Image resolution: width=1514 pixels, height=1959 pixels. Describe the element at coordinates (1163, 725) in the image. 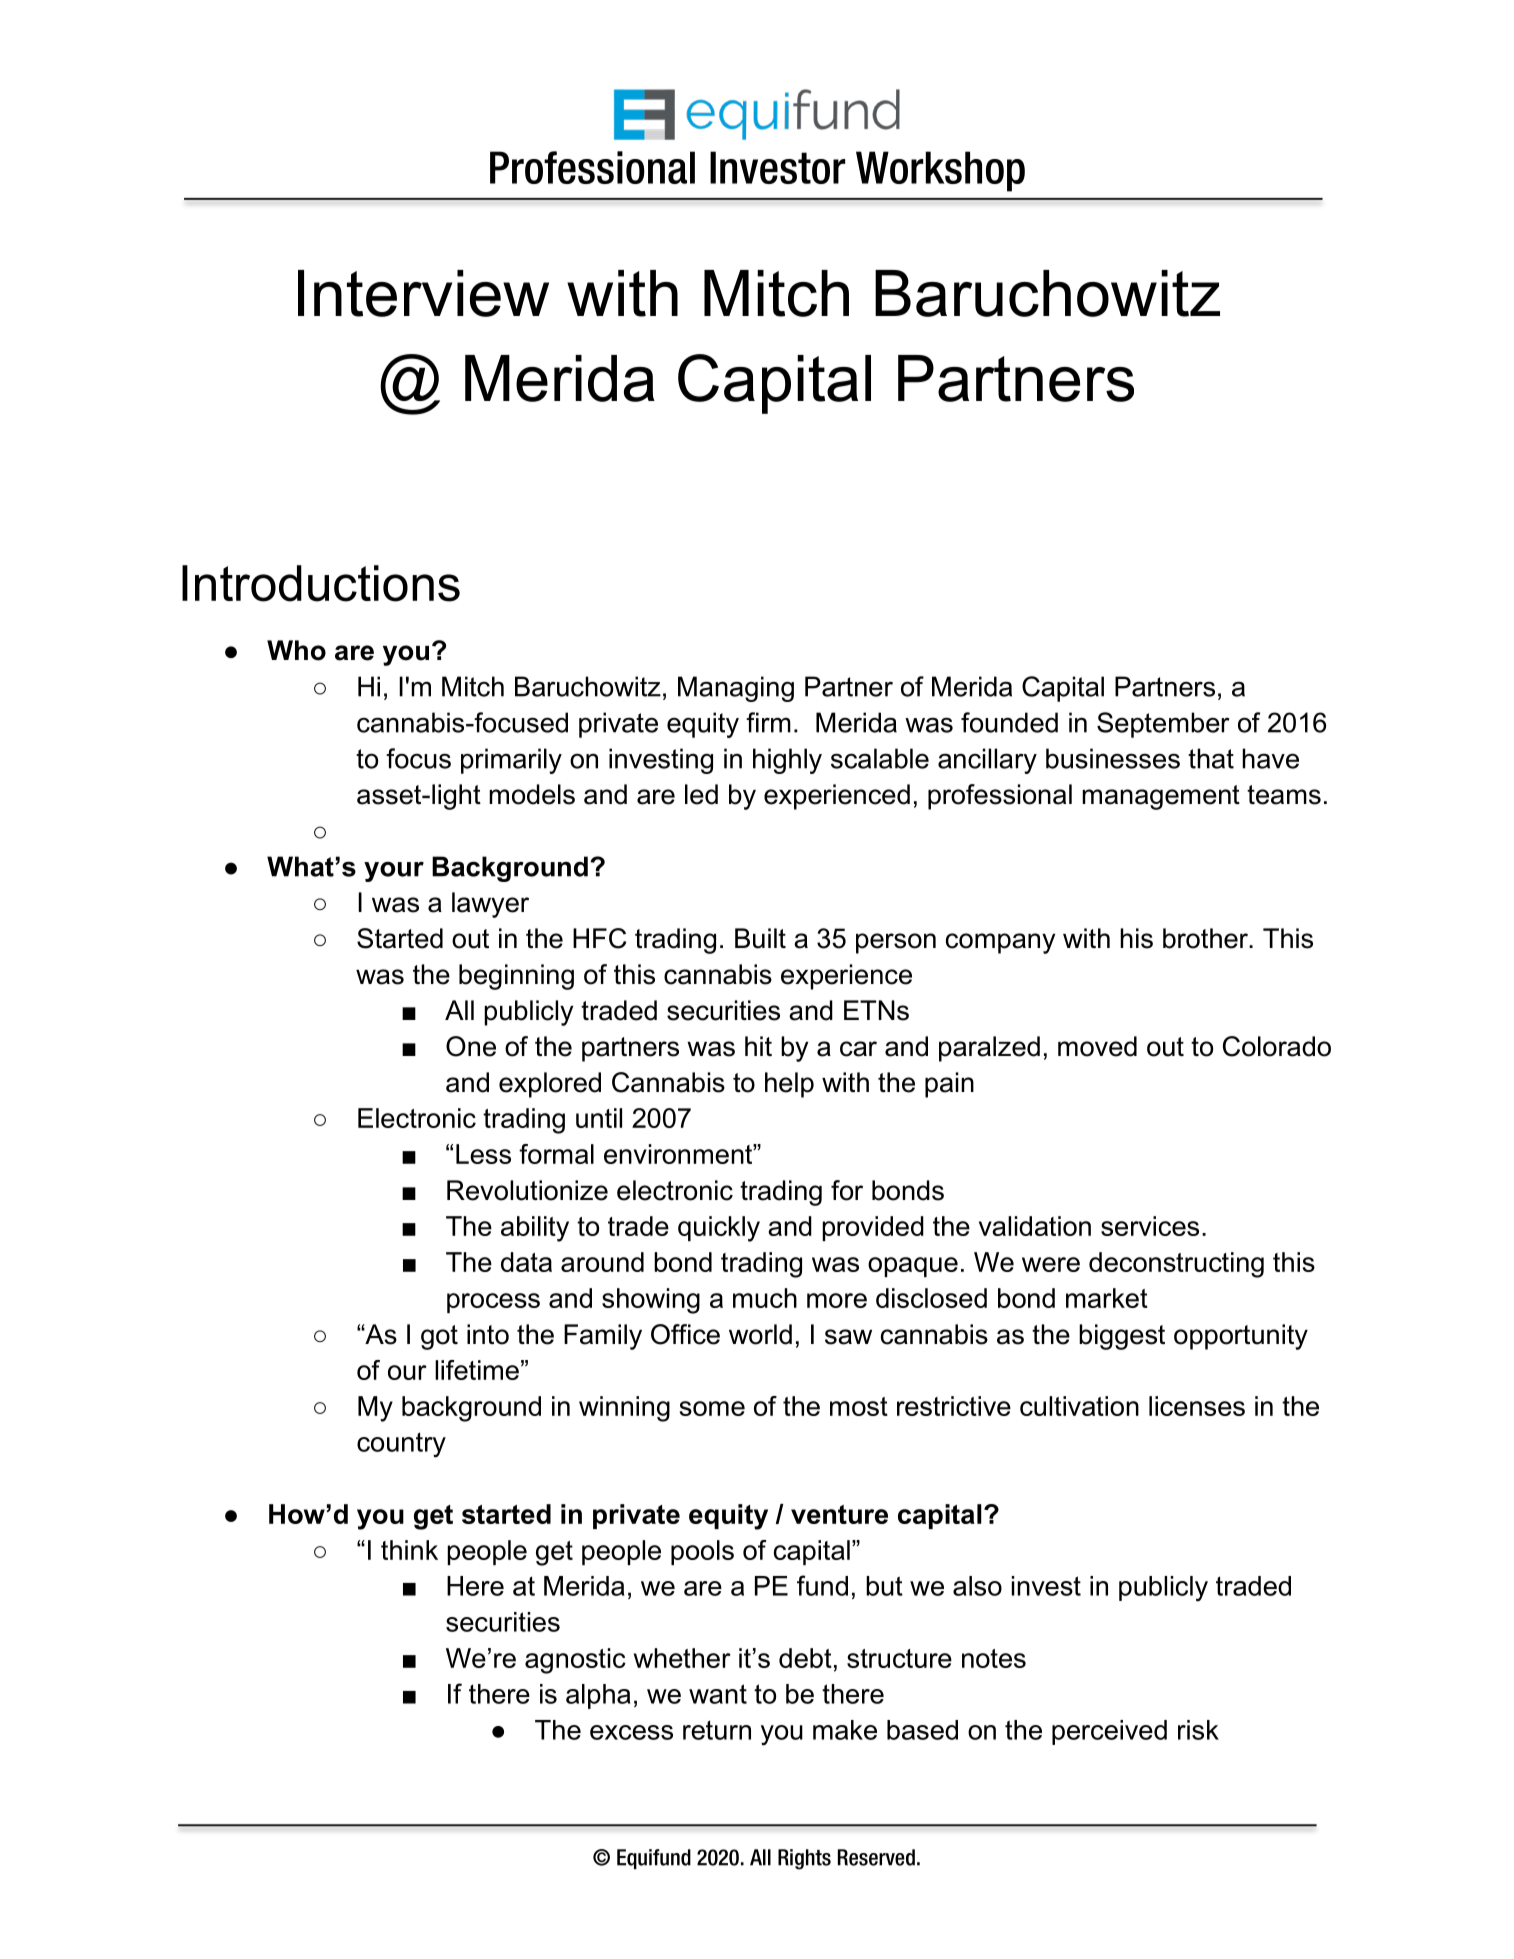

I see `September` at that location.
